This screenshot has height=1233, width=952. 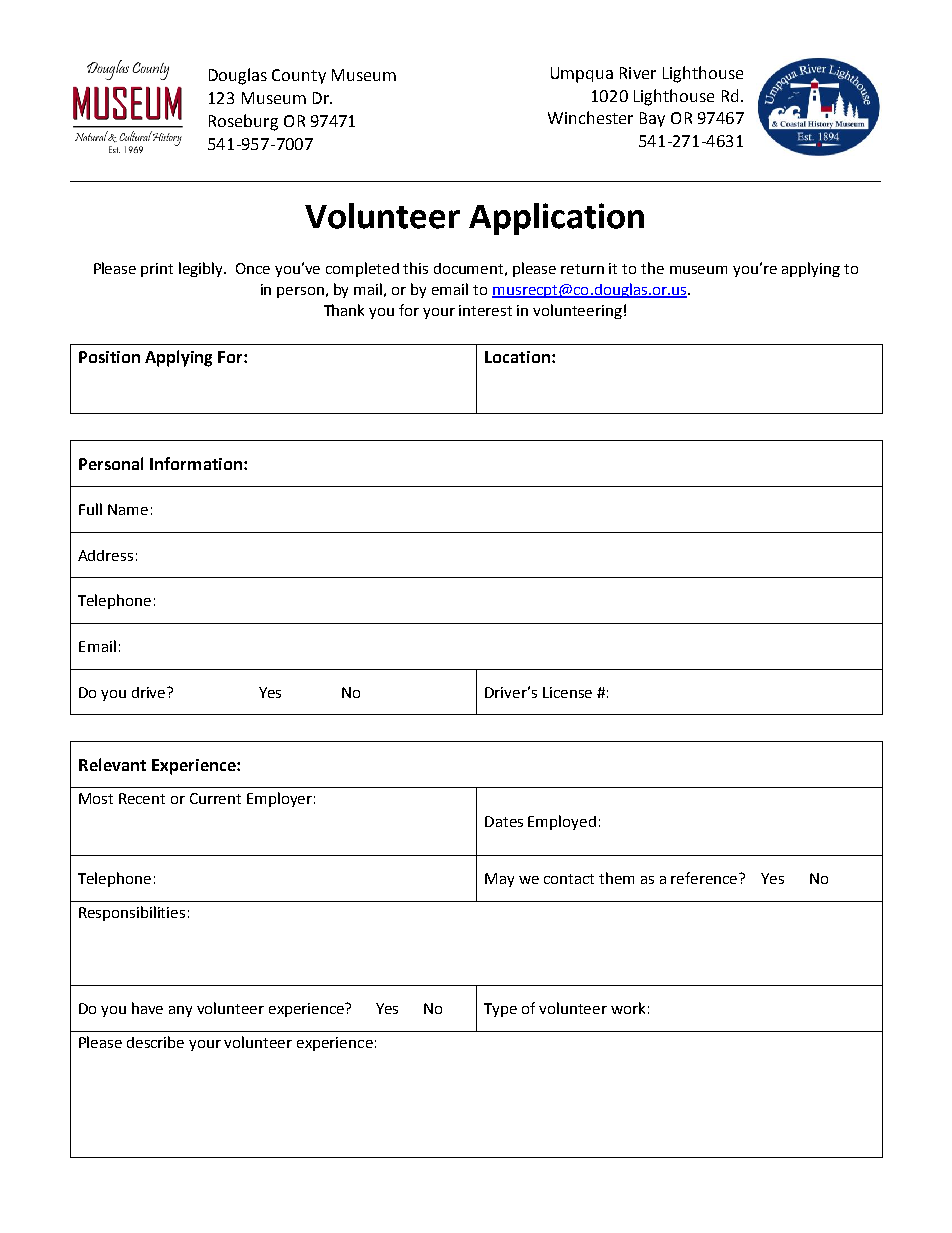 What do you see at coordinates (299, 76) in the screenshot?
I see `County` at bounding box center [299, 76].
